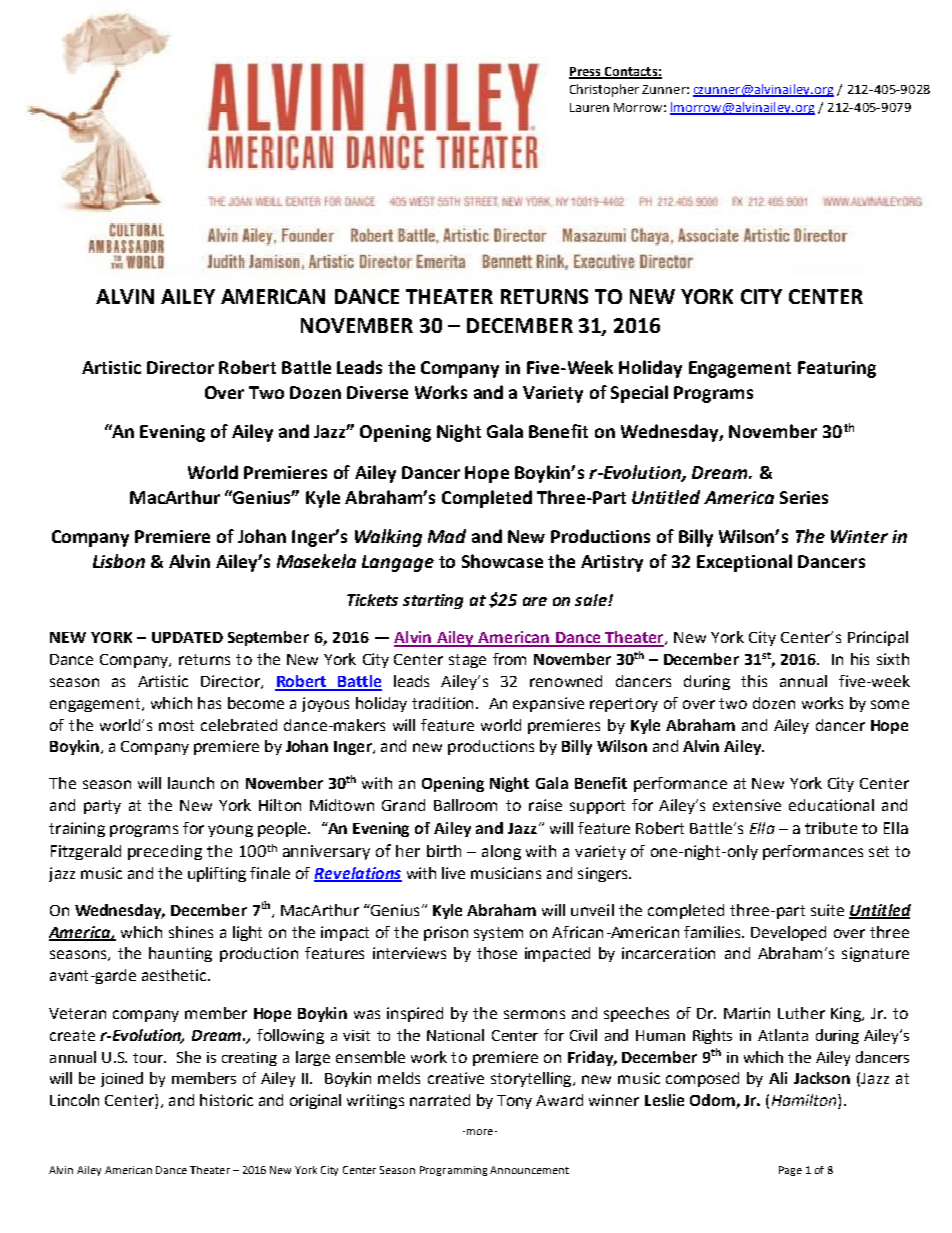 The height and width of the screenshot is (1233, 952). I want to click on Programming, so click(453, 1171).
